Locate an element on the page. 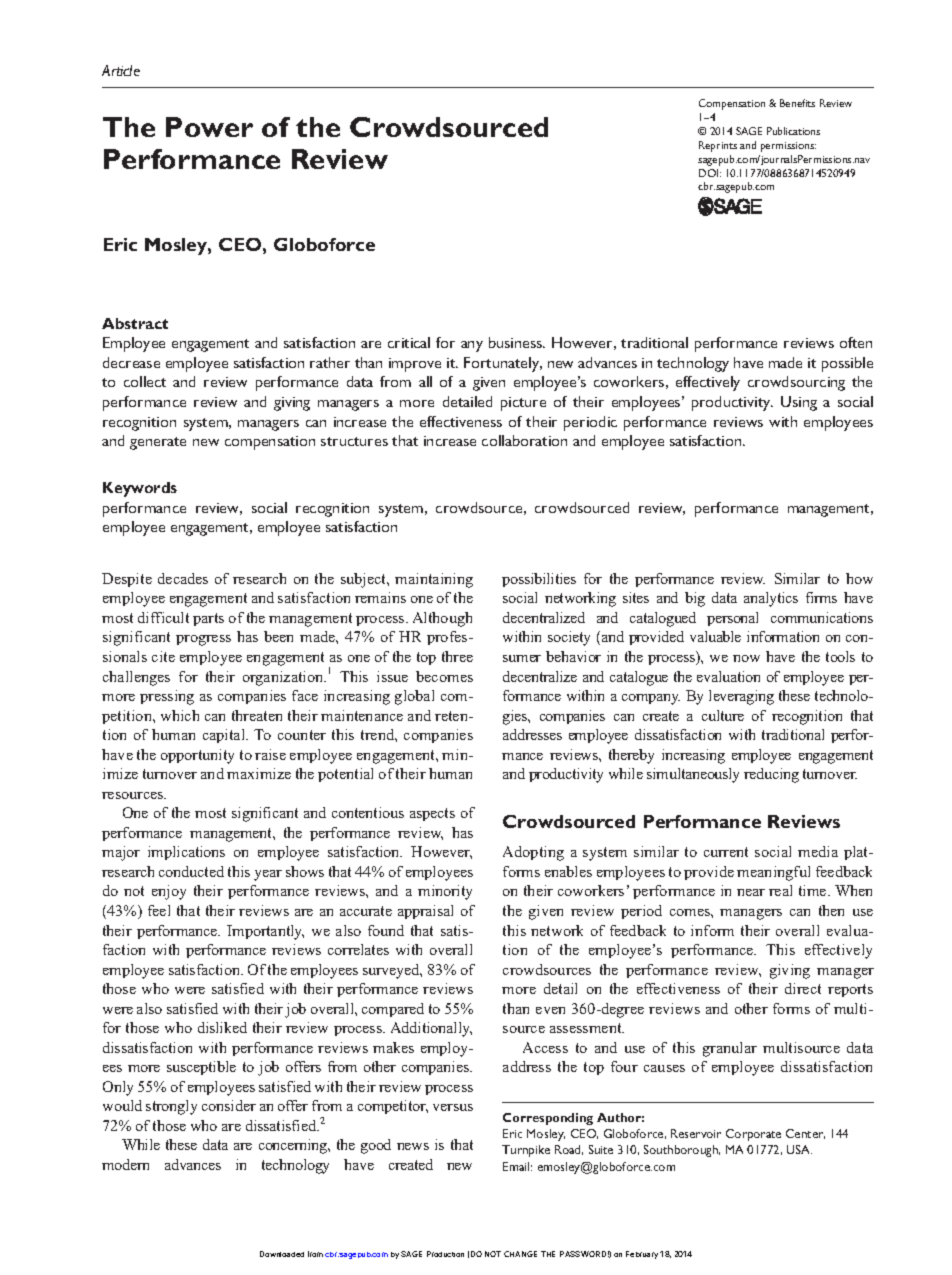 This document has height=1275, width=952. Downloaded is located at coordinates (282, 1254).
